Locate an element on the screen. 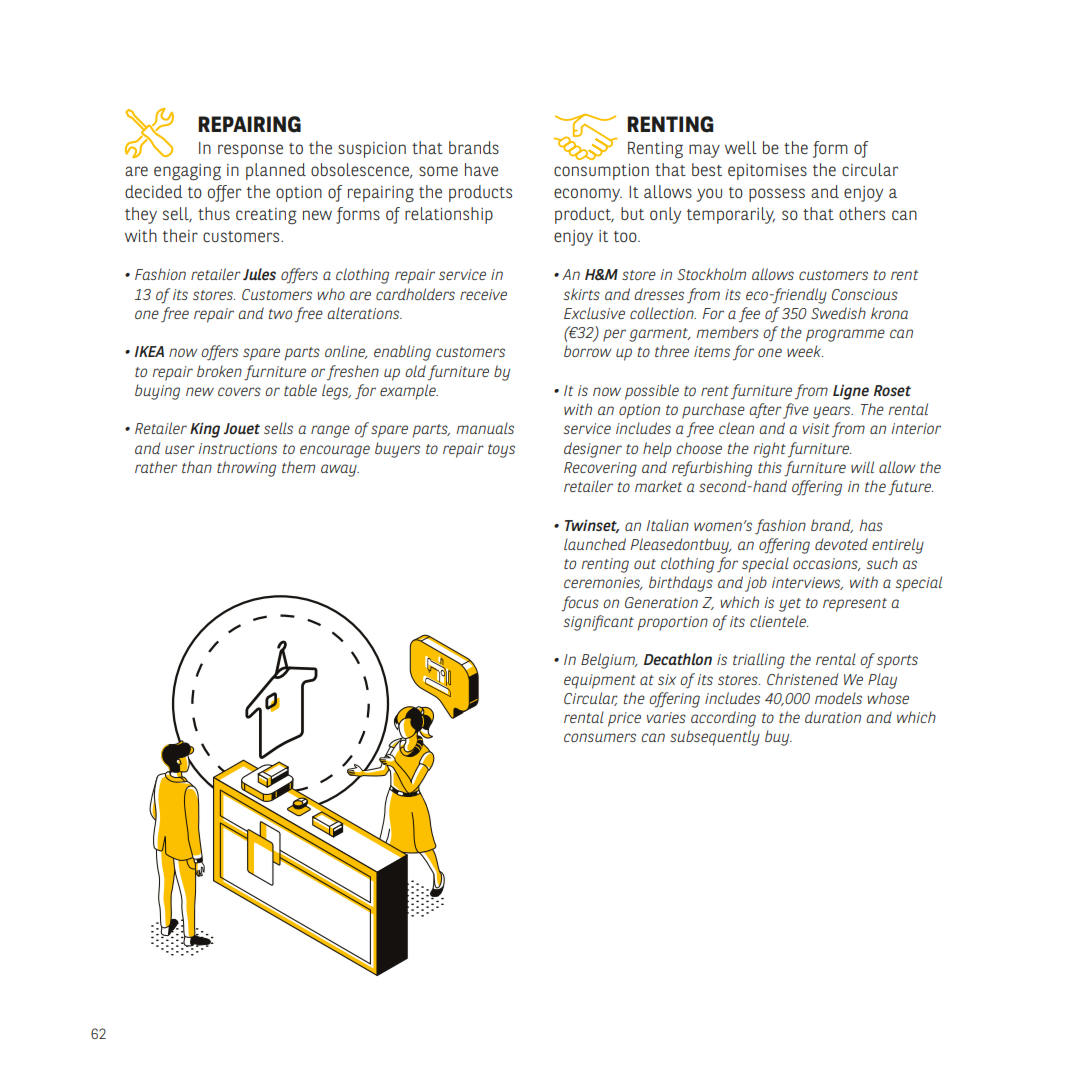  possess is located at coordinates (777, 195).
